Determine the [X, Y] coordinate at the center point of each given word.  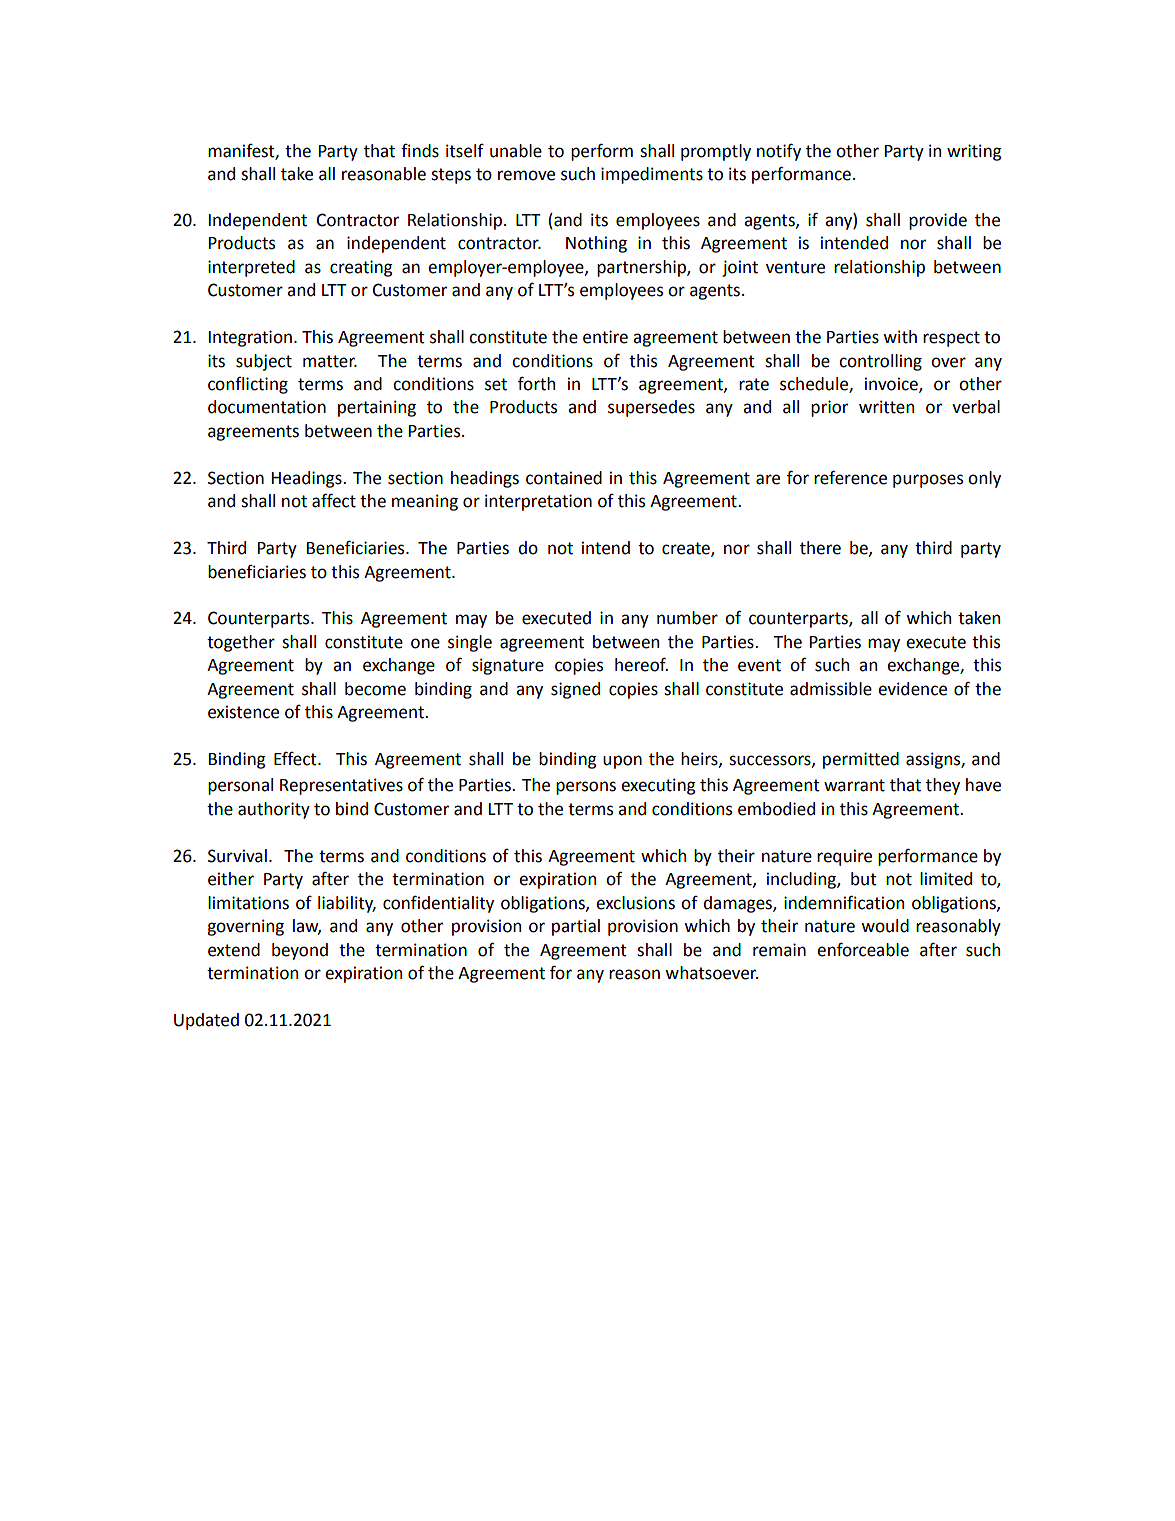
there [820, 548]
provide [938, 221]
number [687, 618]
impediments [652, 175]
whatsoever [711, 973]
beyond [300, 951]
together [241, 643]
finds [420, 151]
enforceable [863, 950]
